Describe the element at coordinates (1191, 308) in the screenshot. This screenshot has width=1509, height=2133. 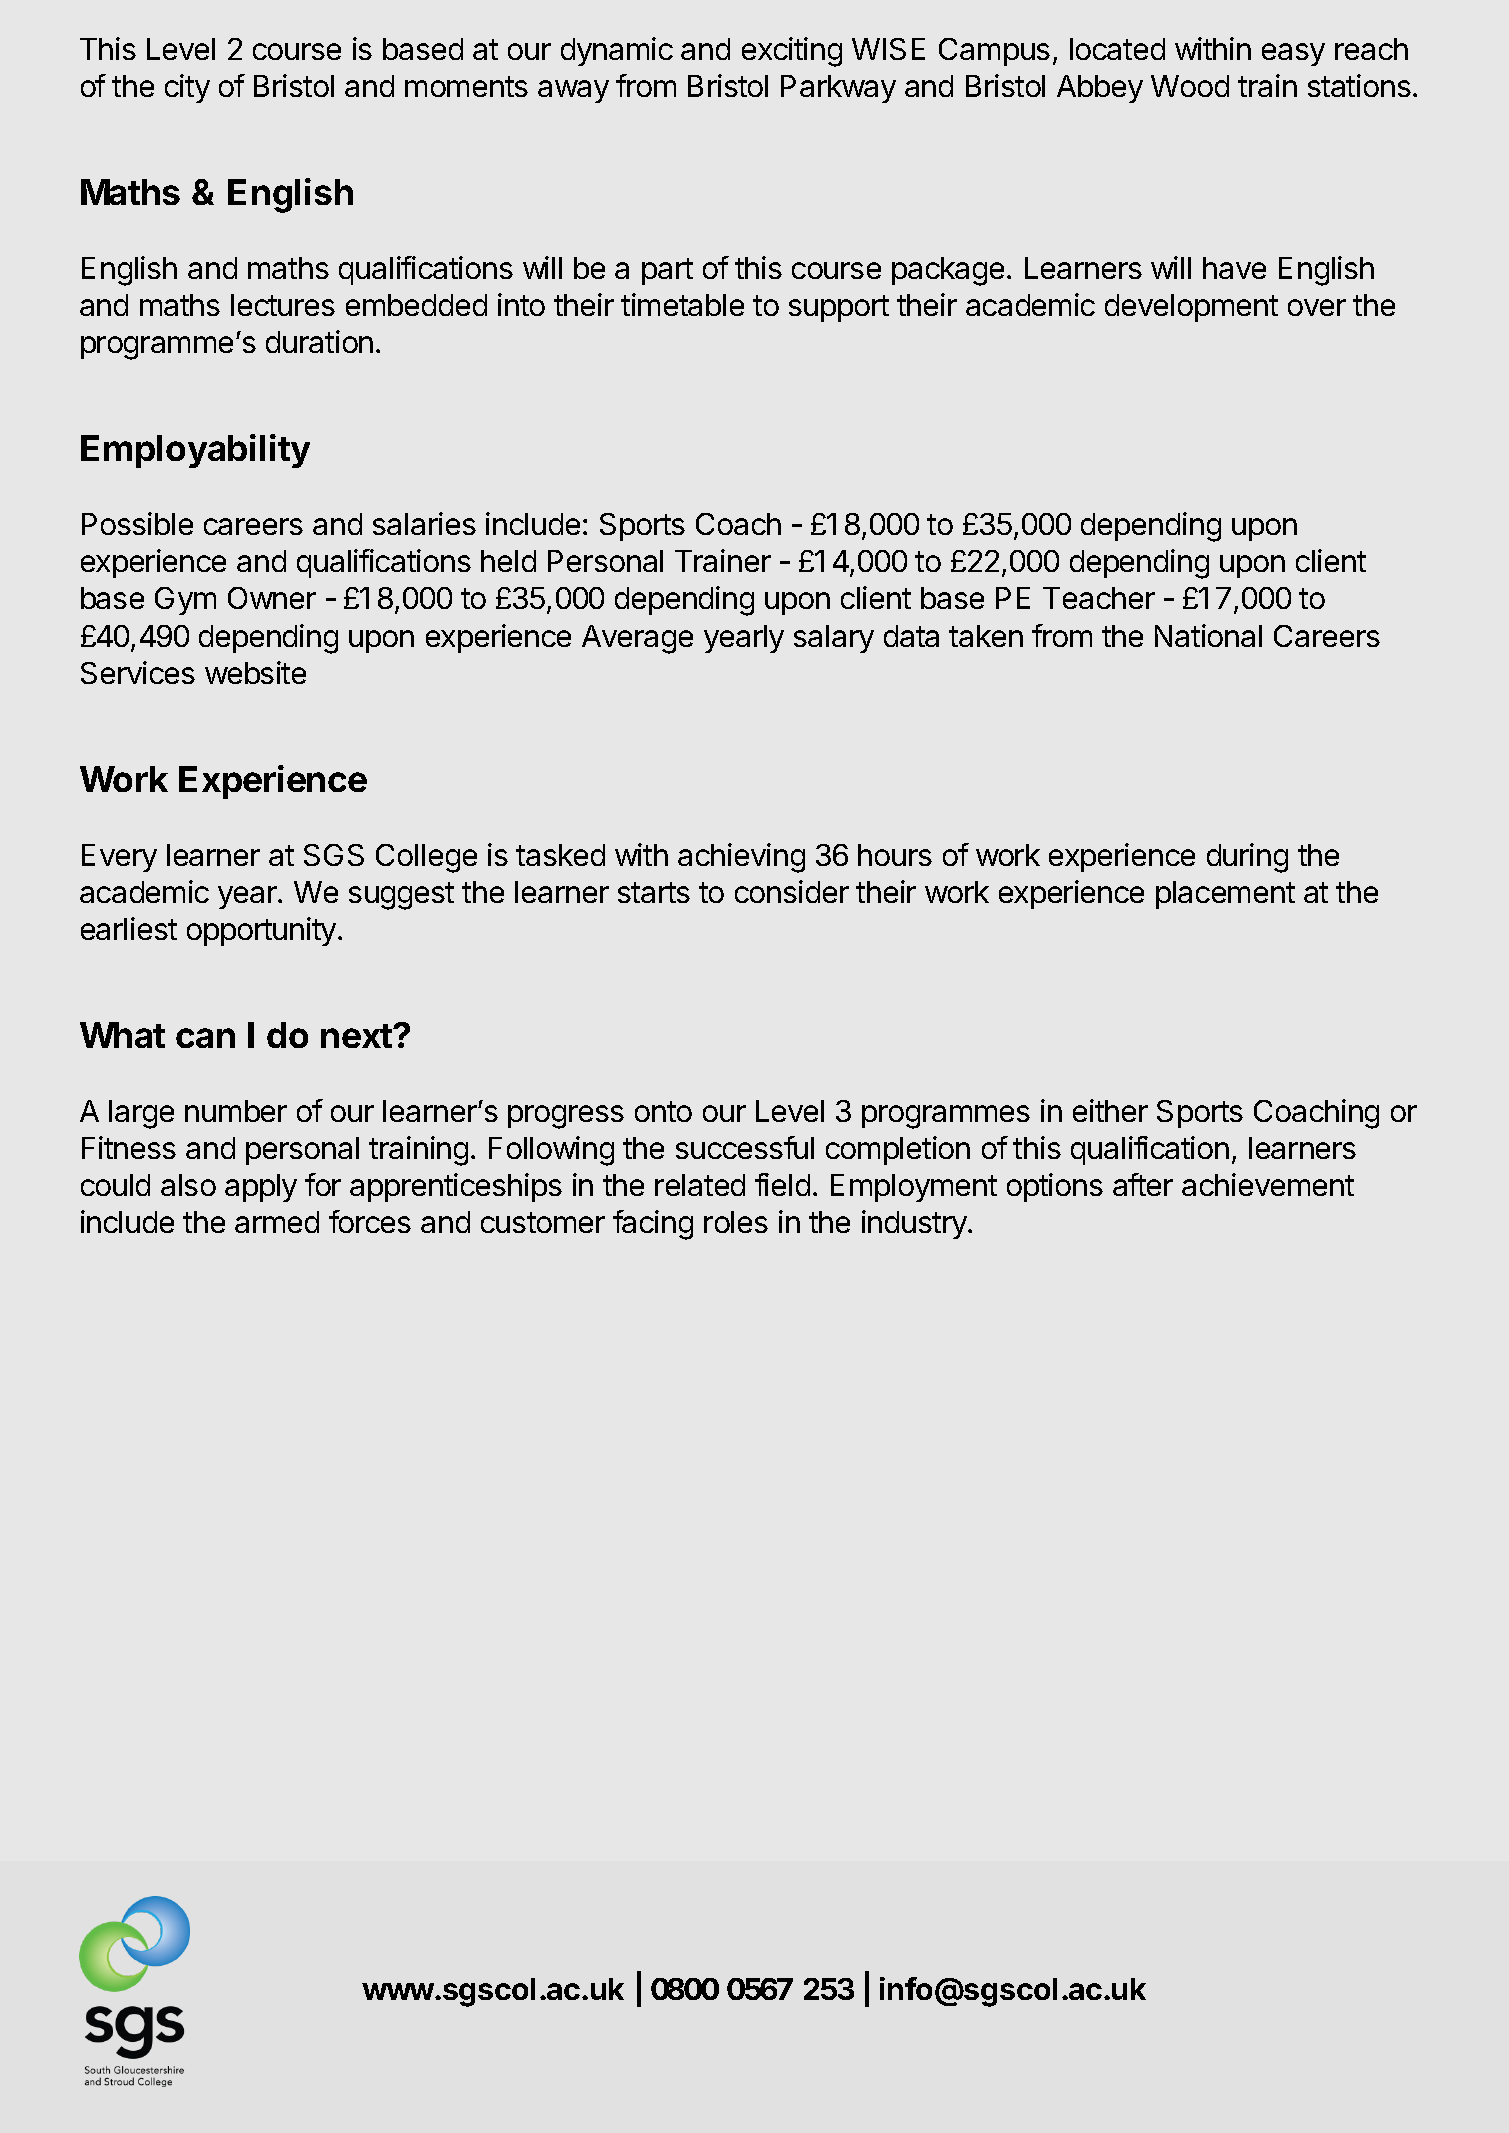
I see `development` at that location.
